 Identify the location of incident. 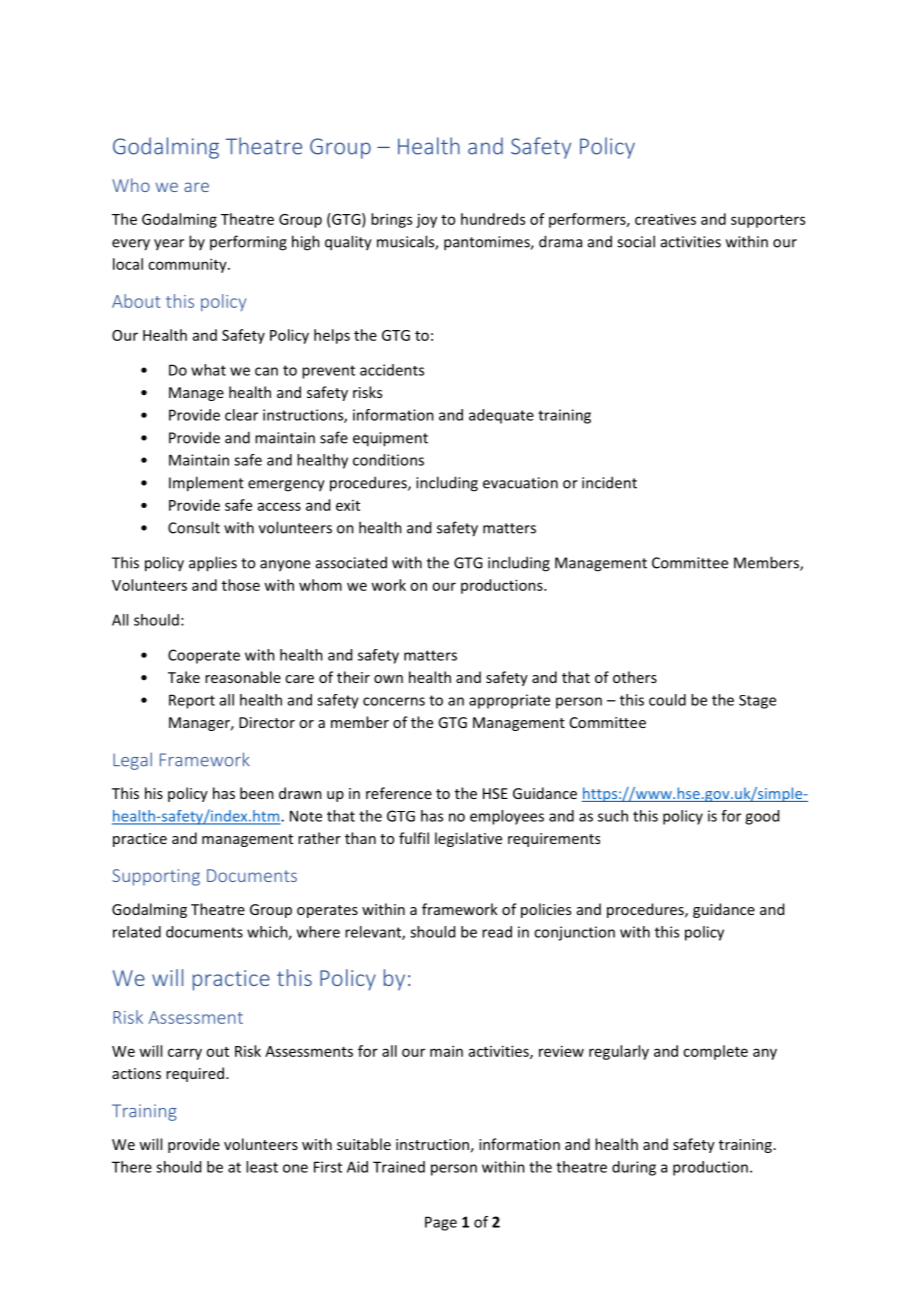
(609, 482).
